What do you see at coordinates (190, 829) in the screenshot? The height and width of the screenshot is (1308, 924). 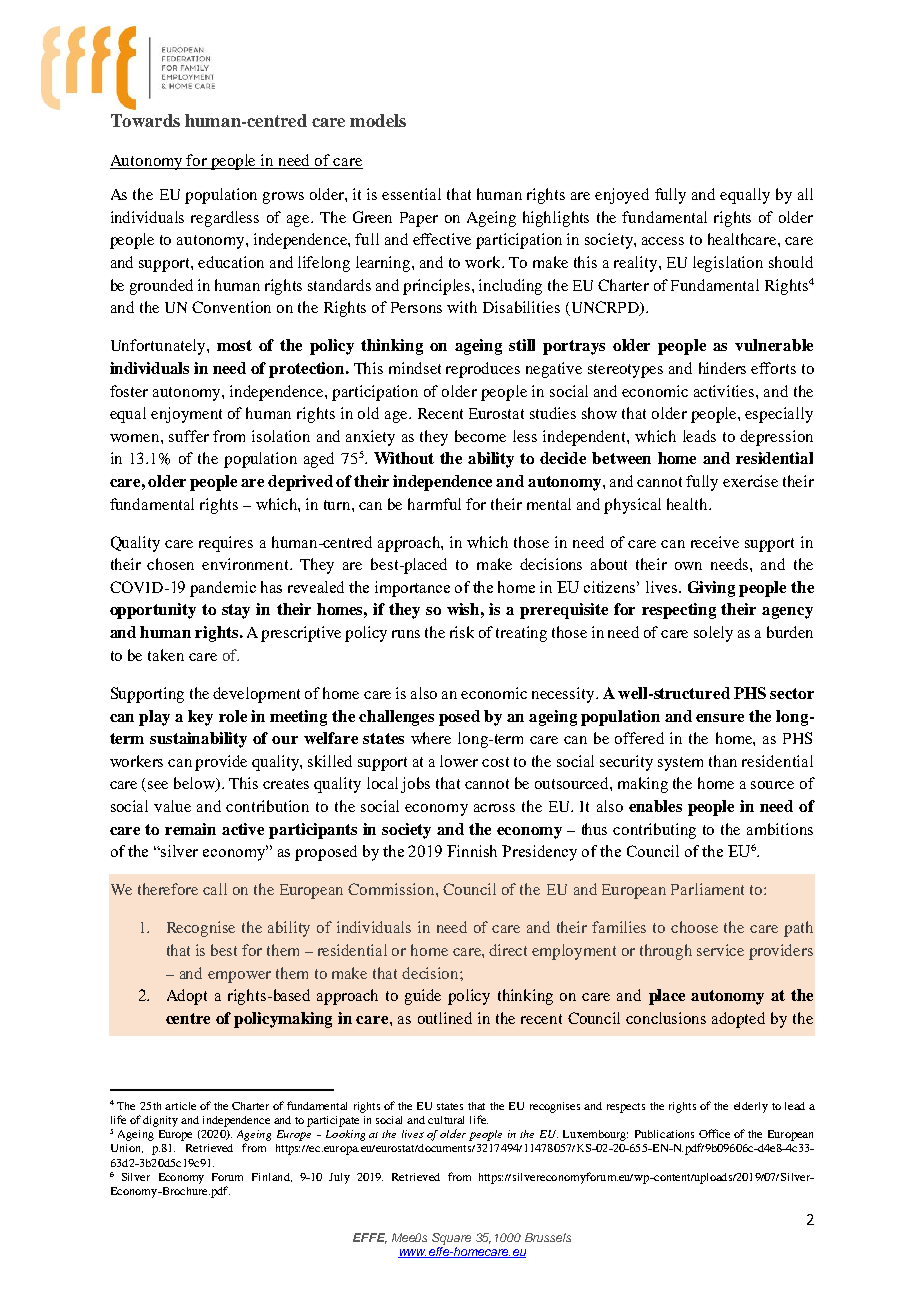 I see `remain` at bounding box center [190, 829].
